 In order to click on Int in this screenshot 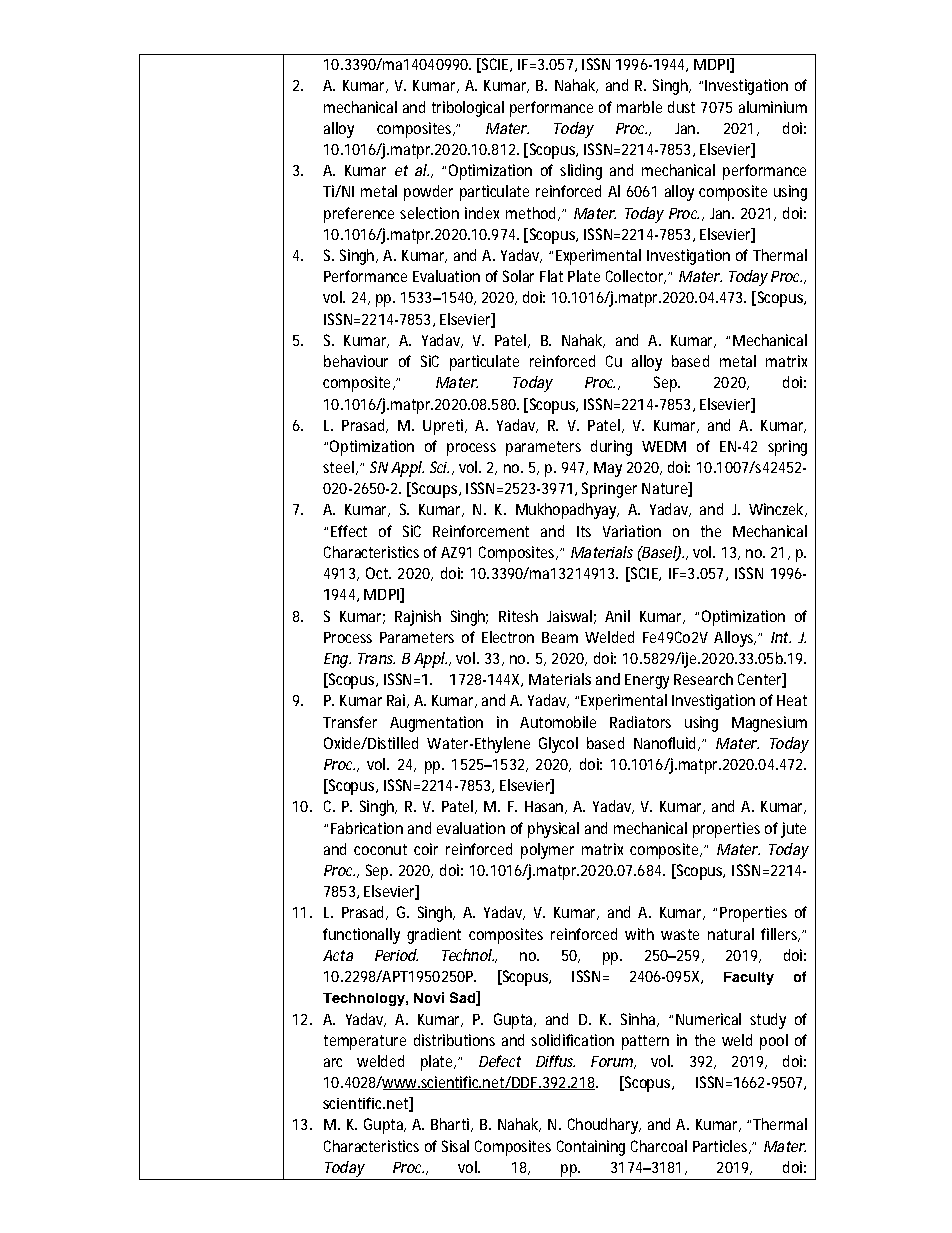, I will do `click(781, 637)`.
